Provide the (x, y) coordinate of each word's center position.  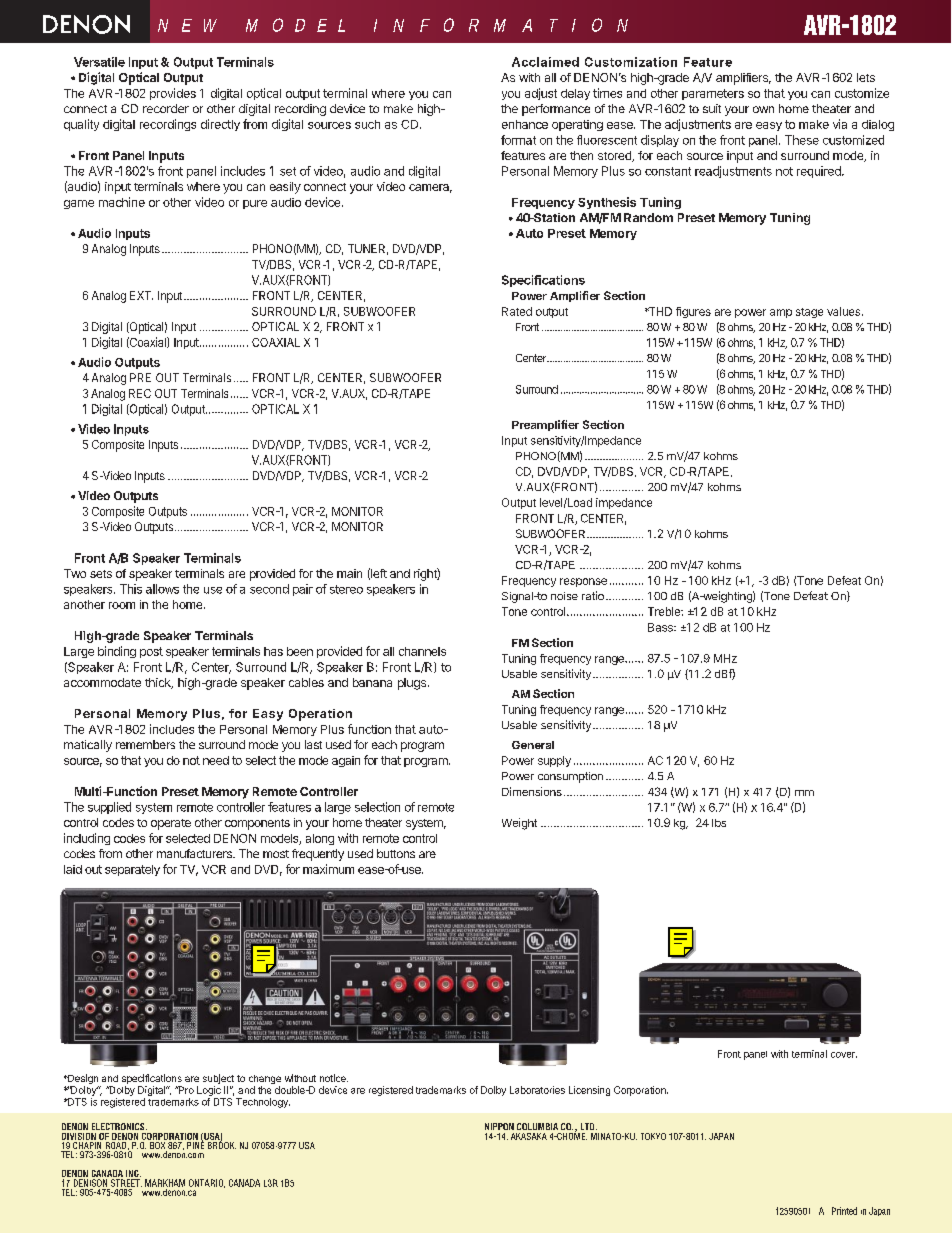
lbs (719, 823)
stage (809, 313)
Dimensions (532, 791)
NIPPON (499, 1126)
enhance (525, 124)
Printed (844, 1211)
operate (171, 824)
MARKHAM (165, 1183)
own (763, 109)
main (349, 573)
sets (101, 574)
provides (173, 94)
